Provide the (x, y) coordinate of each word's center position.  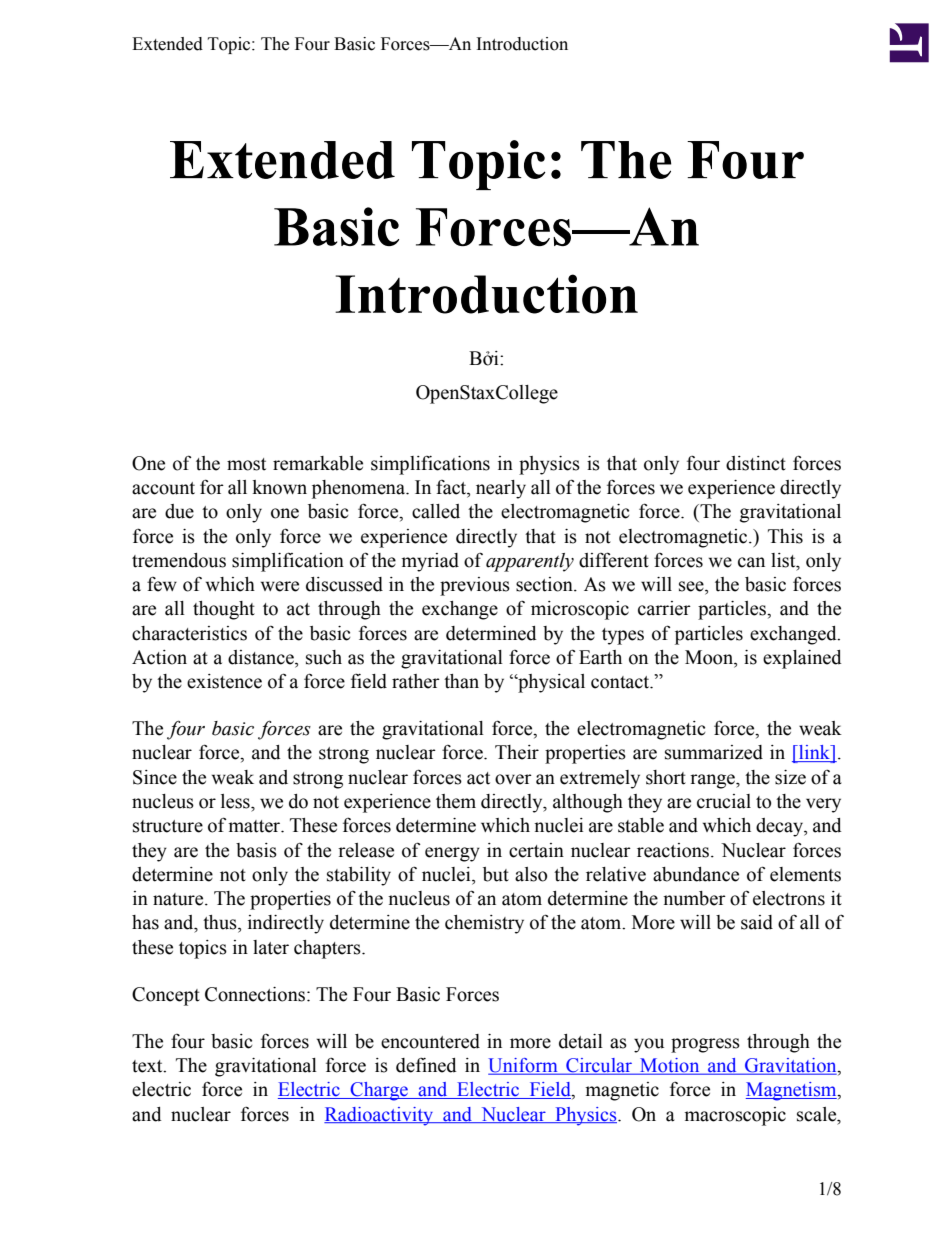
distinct (756, 463)
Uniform (524, 1066)
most (246, 464)
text (148, 1066)
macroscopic (735, 1116)
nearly (501, 489)
